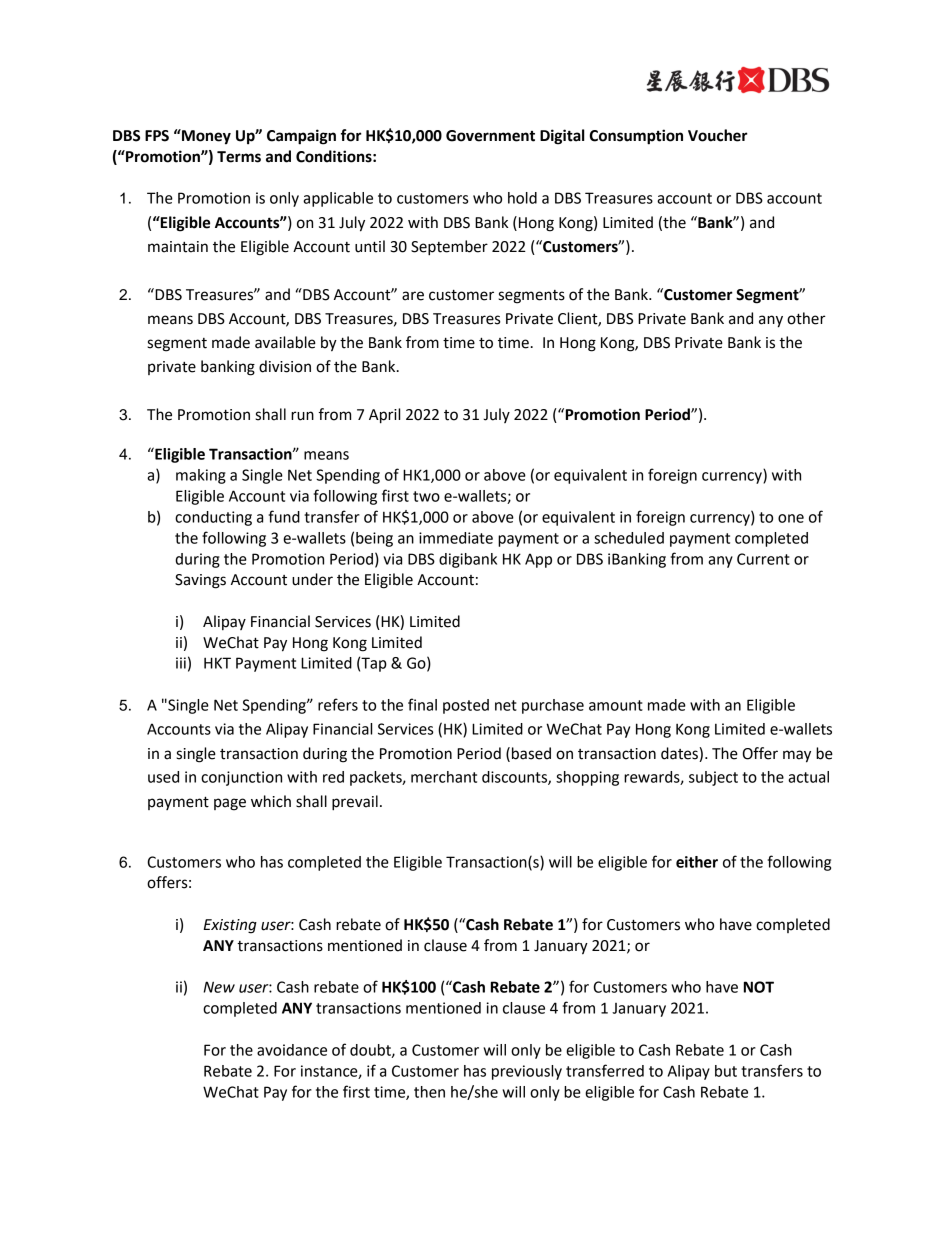  What do you see at coordinates (292, 1050) in the document?
I see `avoidance` at bounding box center [292, 1050].
